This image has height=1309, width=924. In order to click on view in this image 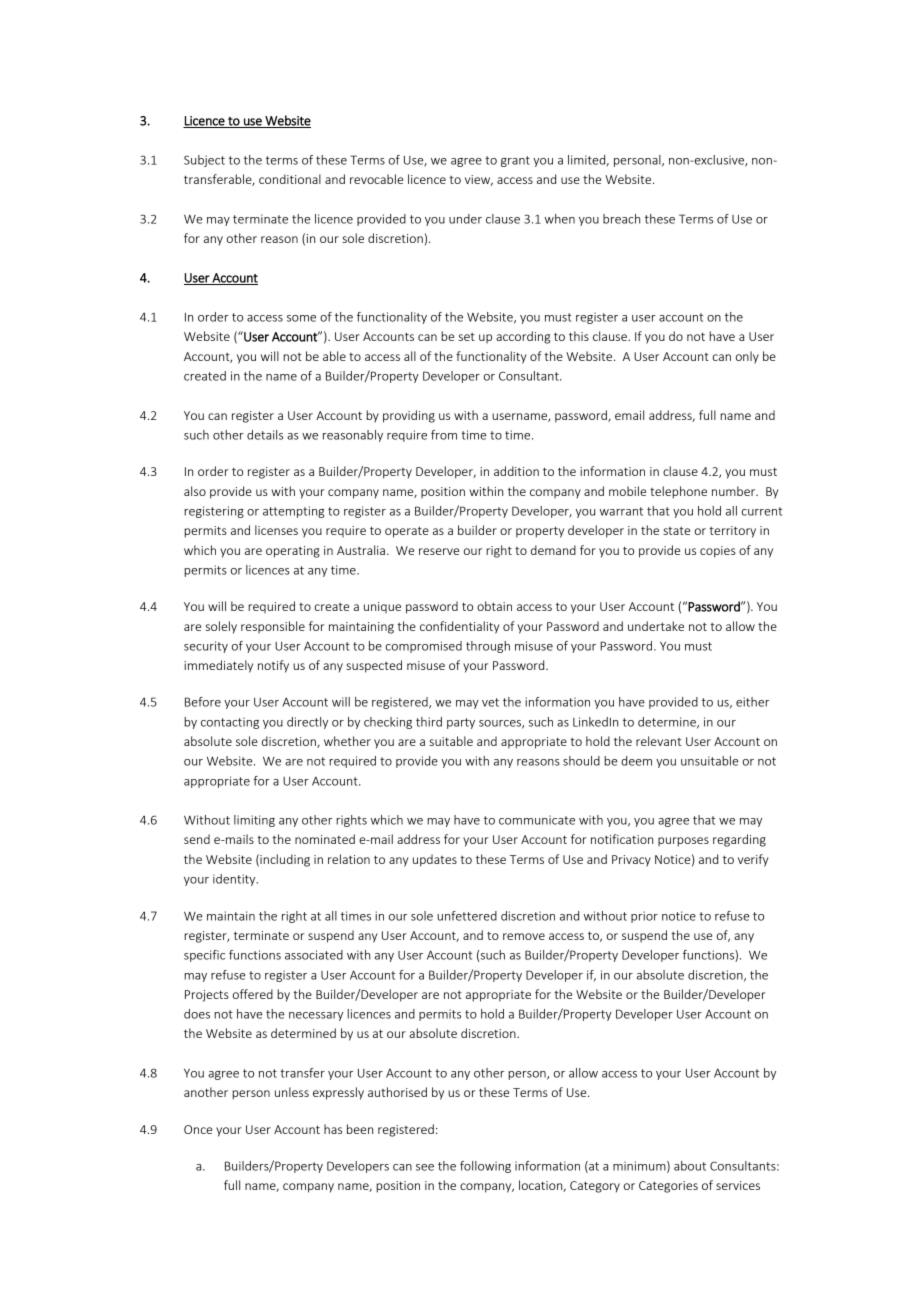, I will do `click(479, 180)`.
